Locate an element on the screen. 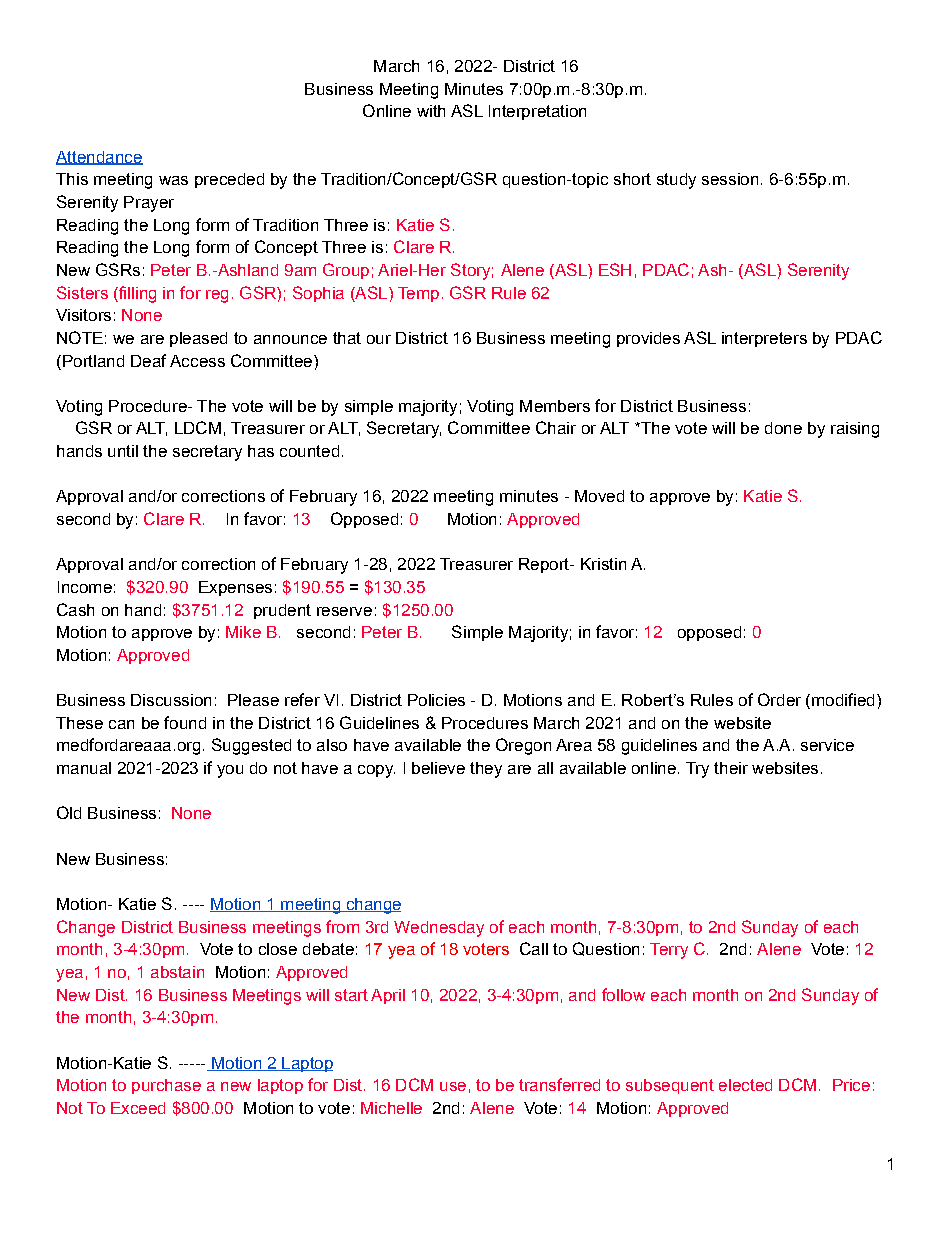 The height and width of the screenshot is (1233, 952). session is located at coordinates (730, 179).
